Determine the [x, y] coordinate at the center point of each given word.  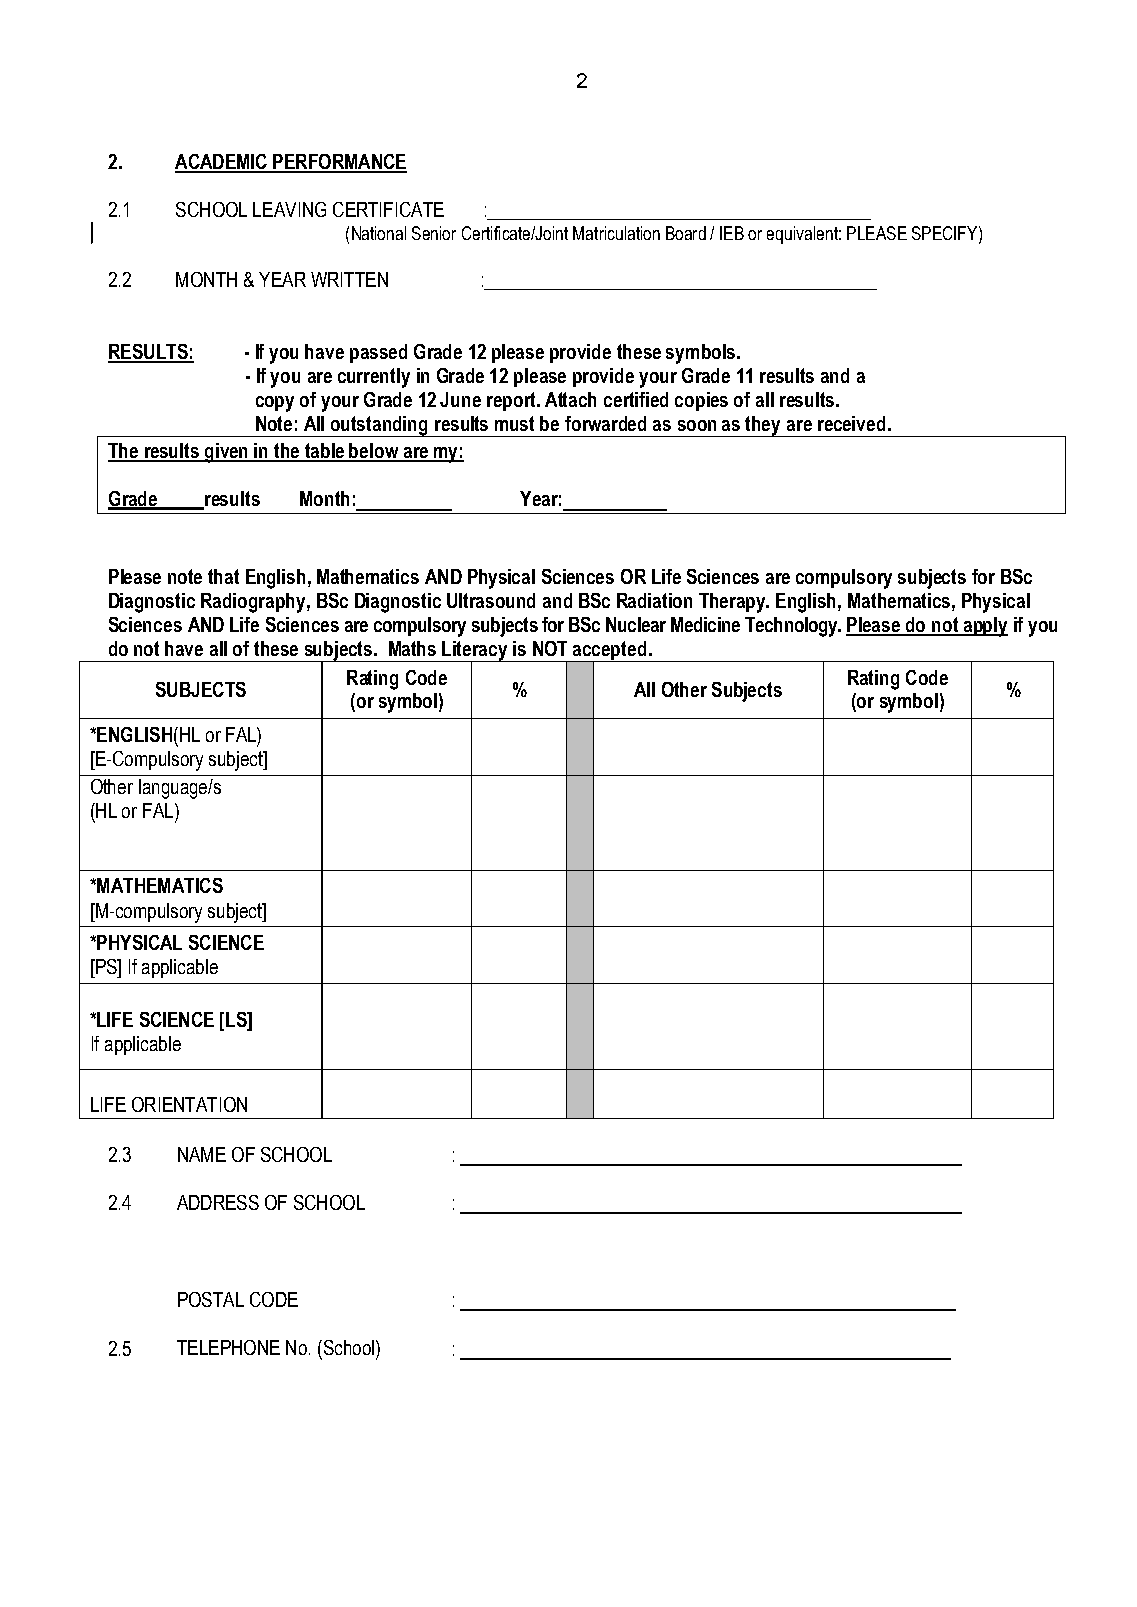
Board [686, 233]
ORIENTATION [189, 1104]
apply [985, 627]
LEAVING [289, 209]
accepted [610, 652]
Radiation [654, 600]
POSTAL [211, 1299]
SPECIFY [946, 233]
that [223, 576]
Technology [792, 627]
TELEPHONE [228, 1347]
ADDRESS [218, 1202]
